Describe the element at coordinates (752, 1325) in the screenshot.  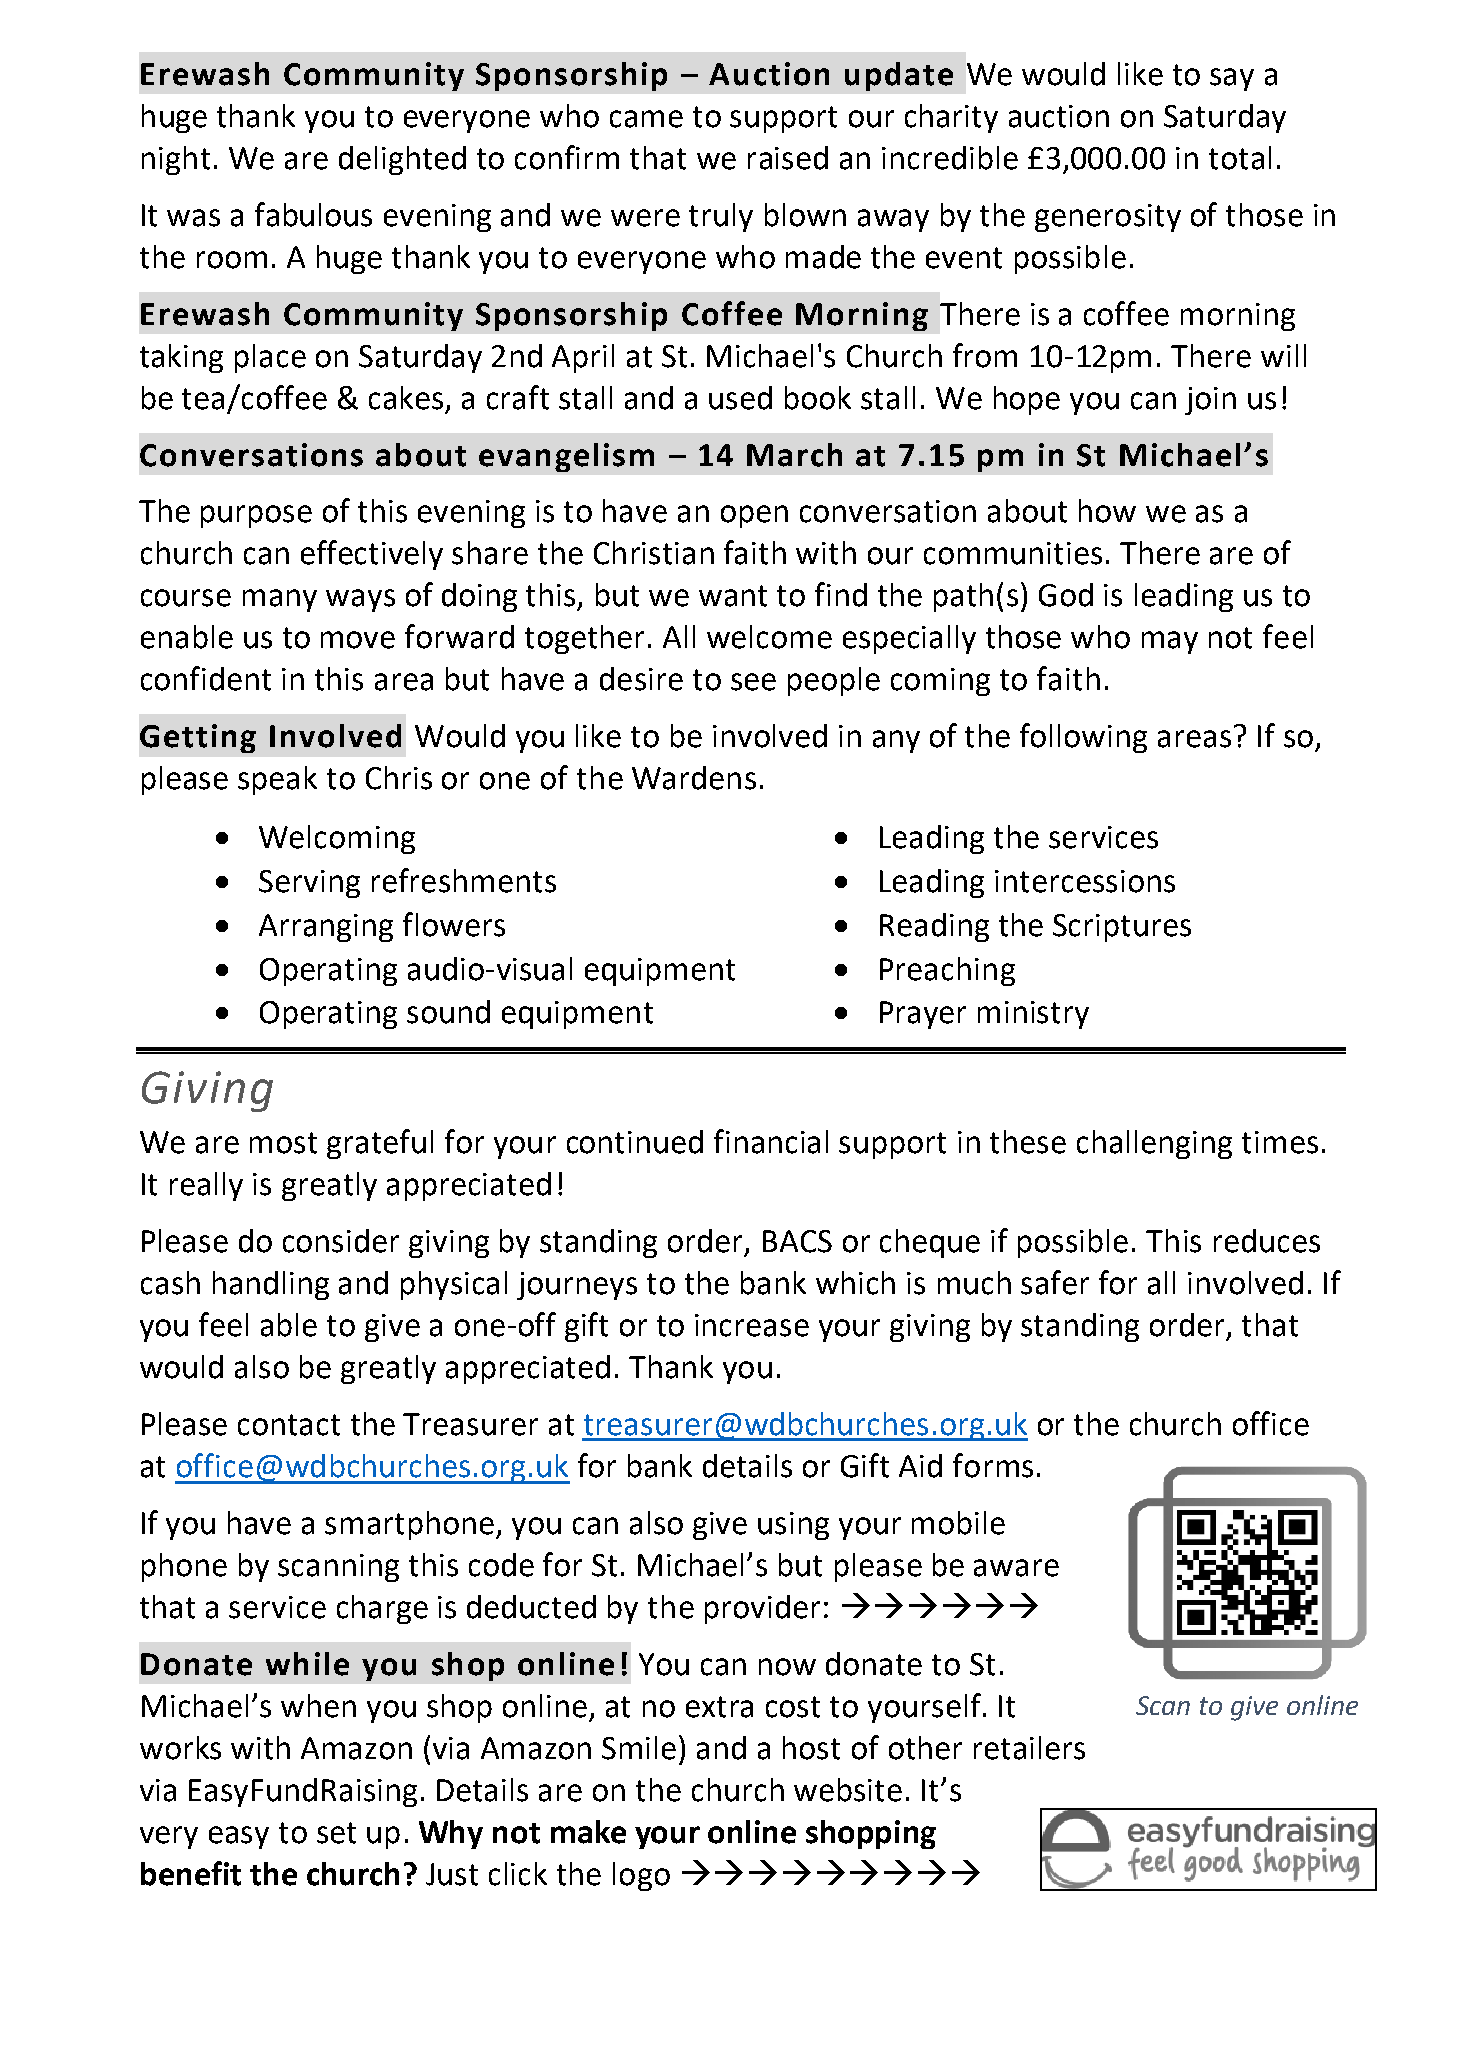
I see `increase` at that location.
